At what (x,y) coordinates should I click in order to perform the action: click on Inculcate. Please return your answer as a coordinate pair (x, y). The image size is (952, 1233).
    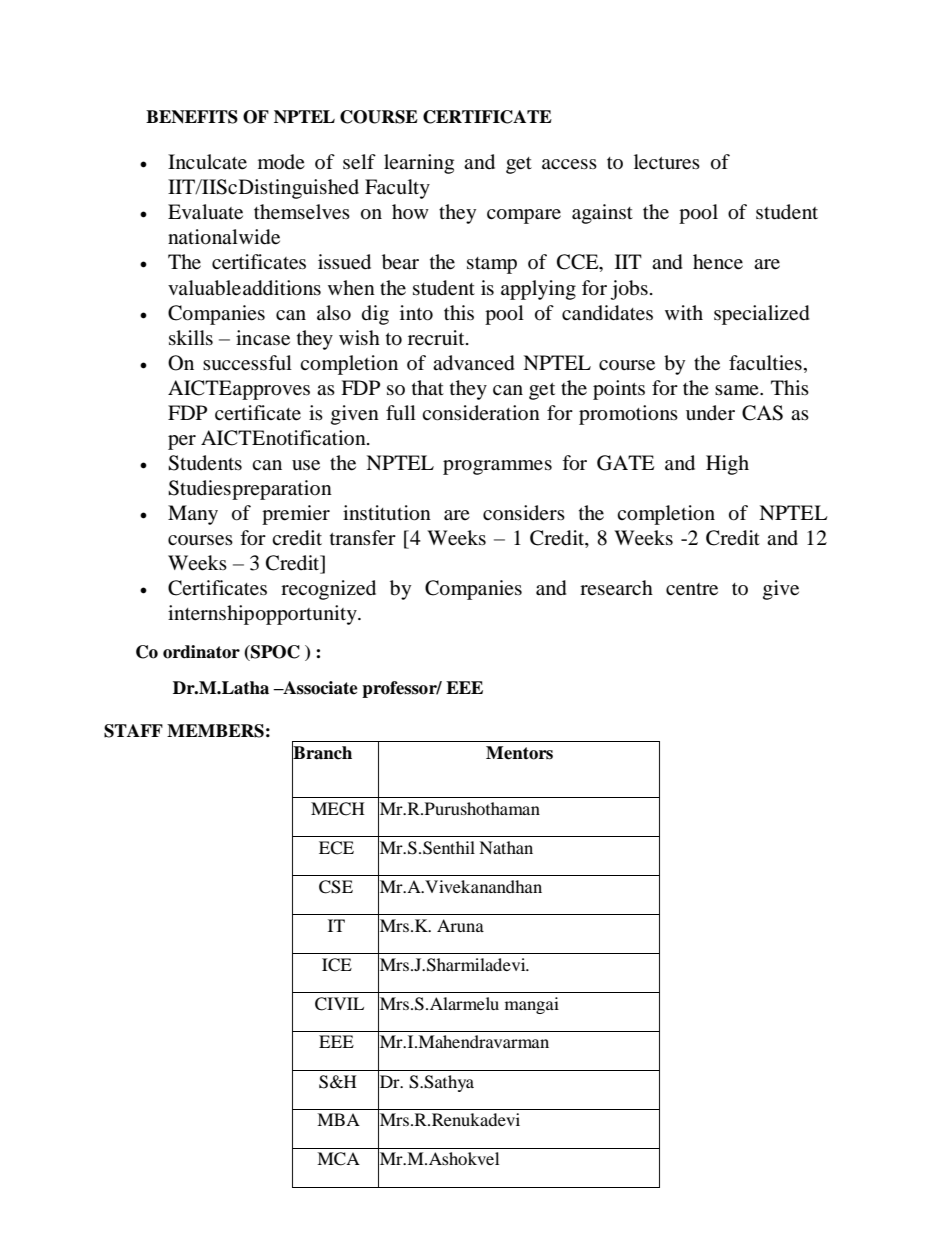
    Looking at the image, I should click on (207, 162).
